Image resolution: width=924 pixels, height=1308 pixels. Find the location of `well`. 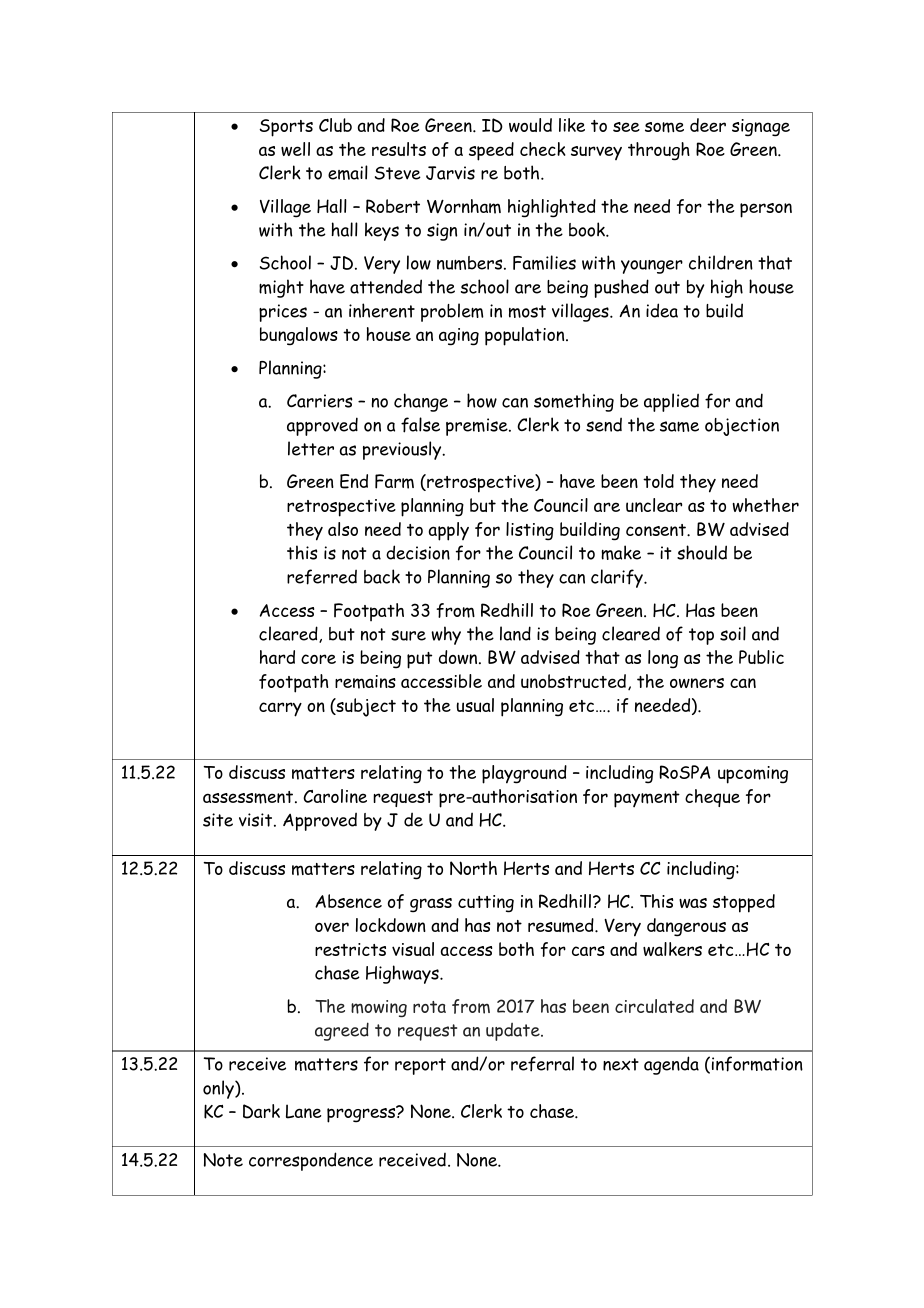

well is located at coordinates (295, 149).
